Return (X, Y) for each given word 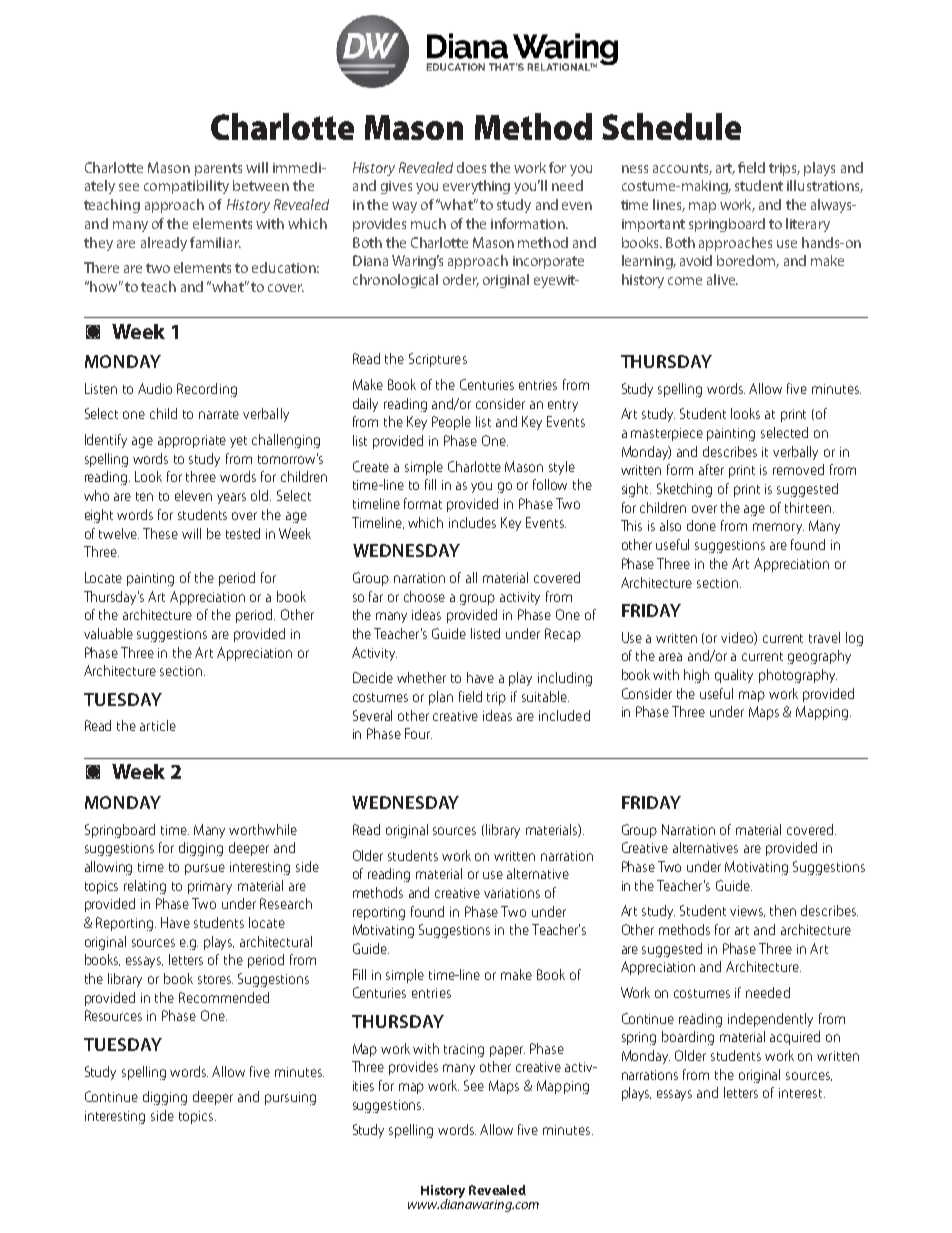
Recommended (224, 997)
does (471, 167)
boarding (688, 1038)
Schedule (671, 126)
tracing (464, 1050)
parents (218, 169)
